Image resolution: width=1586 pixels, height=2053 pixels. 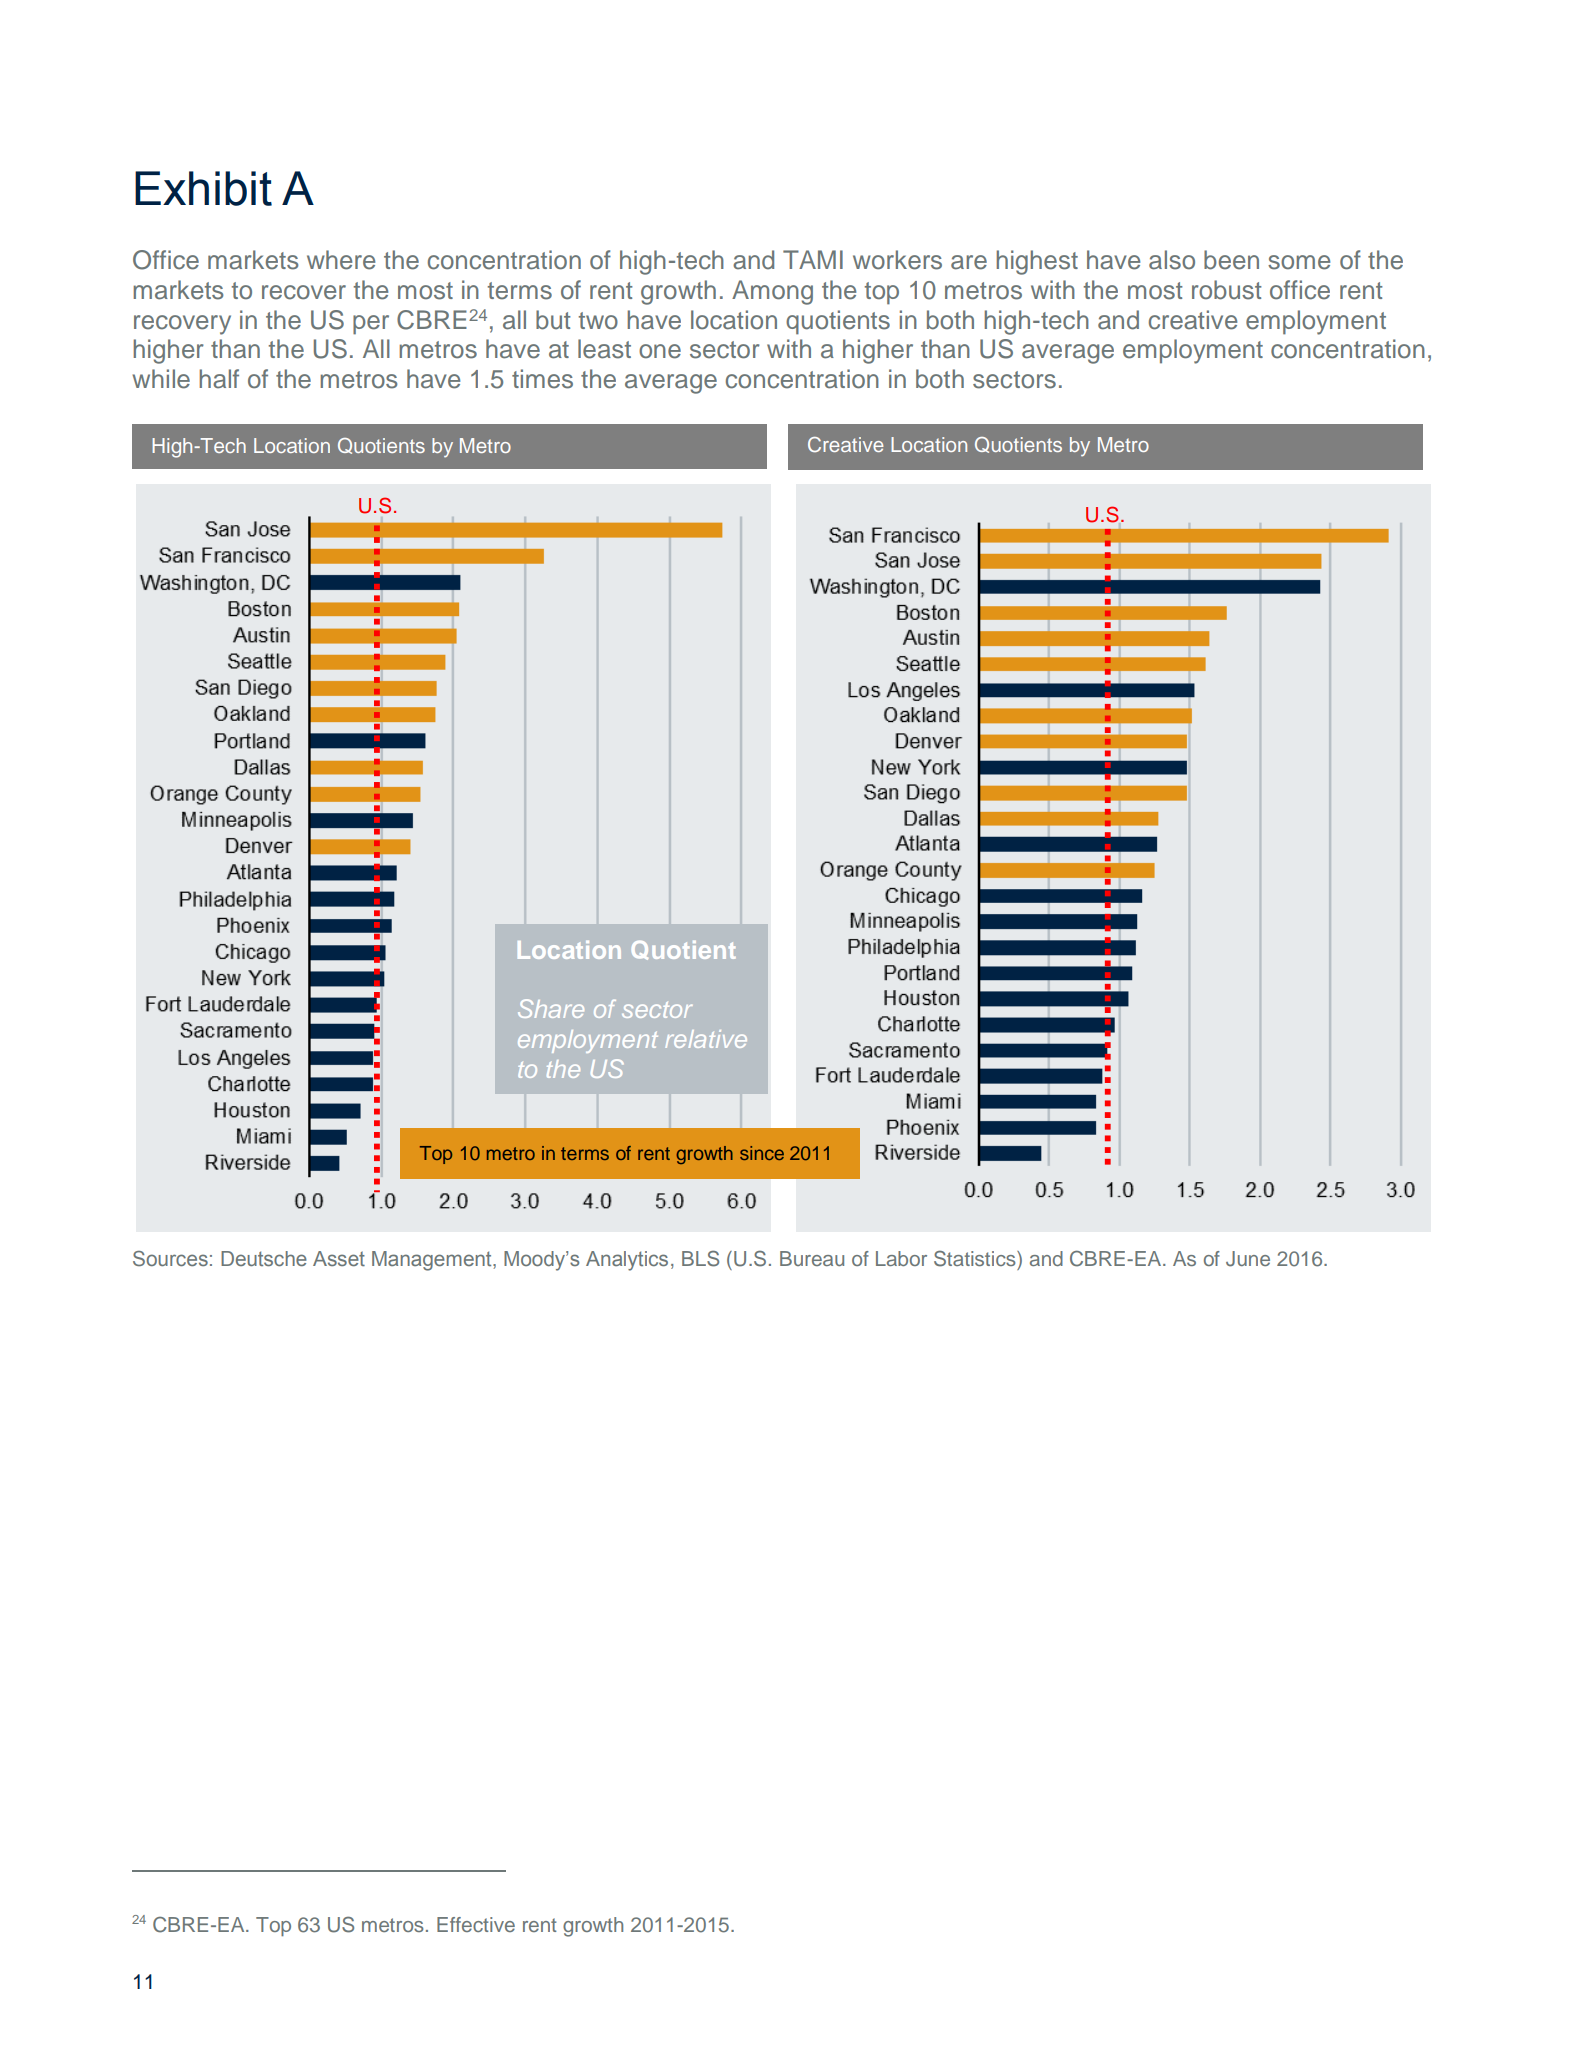 I want to click on June, so click(x=1248, y=1259).
